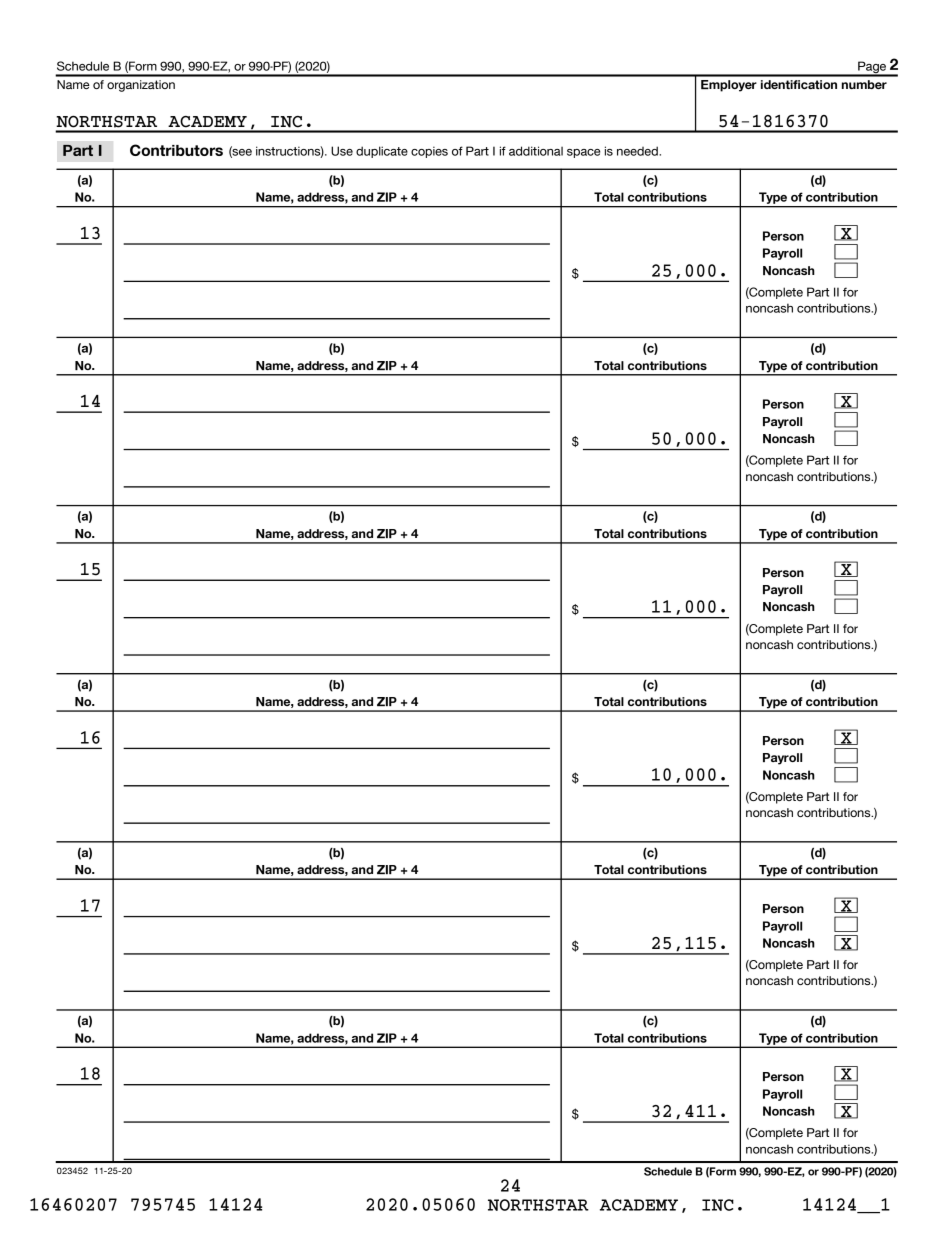 The width and height of the document is (952, 1233). What do you see at coordinates (583, 153) in the document?
I see `space` at bounding box center [583, 153].
